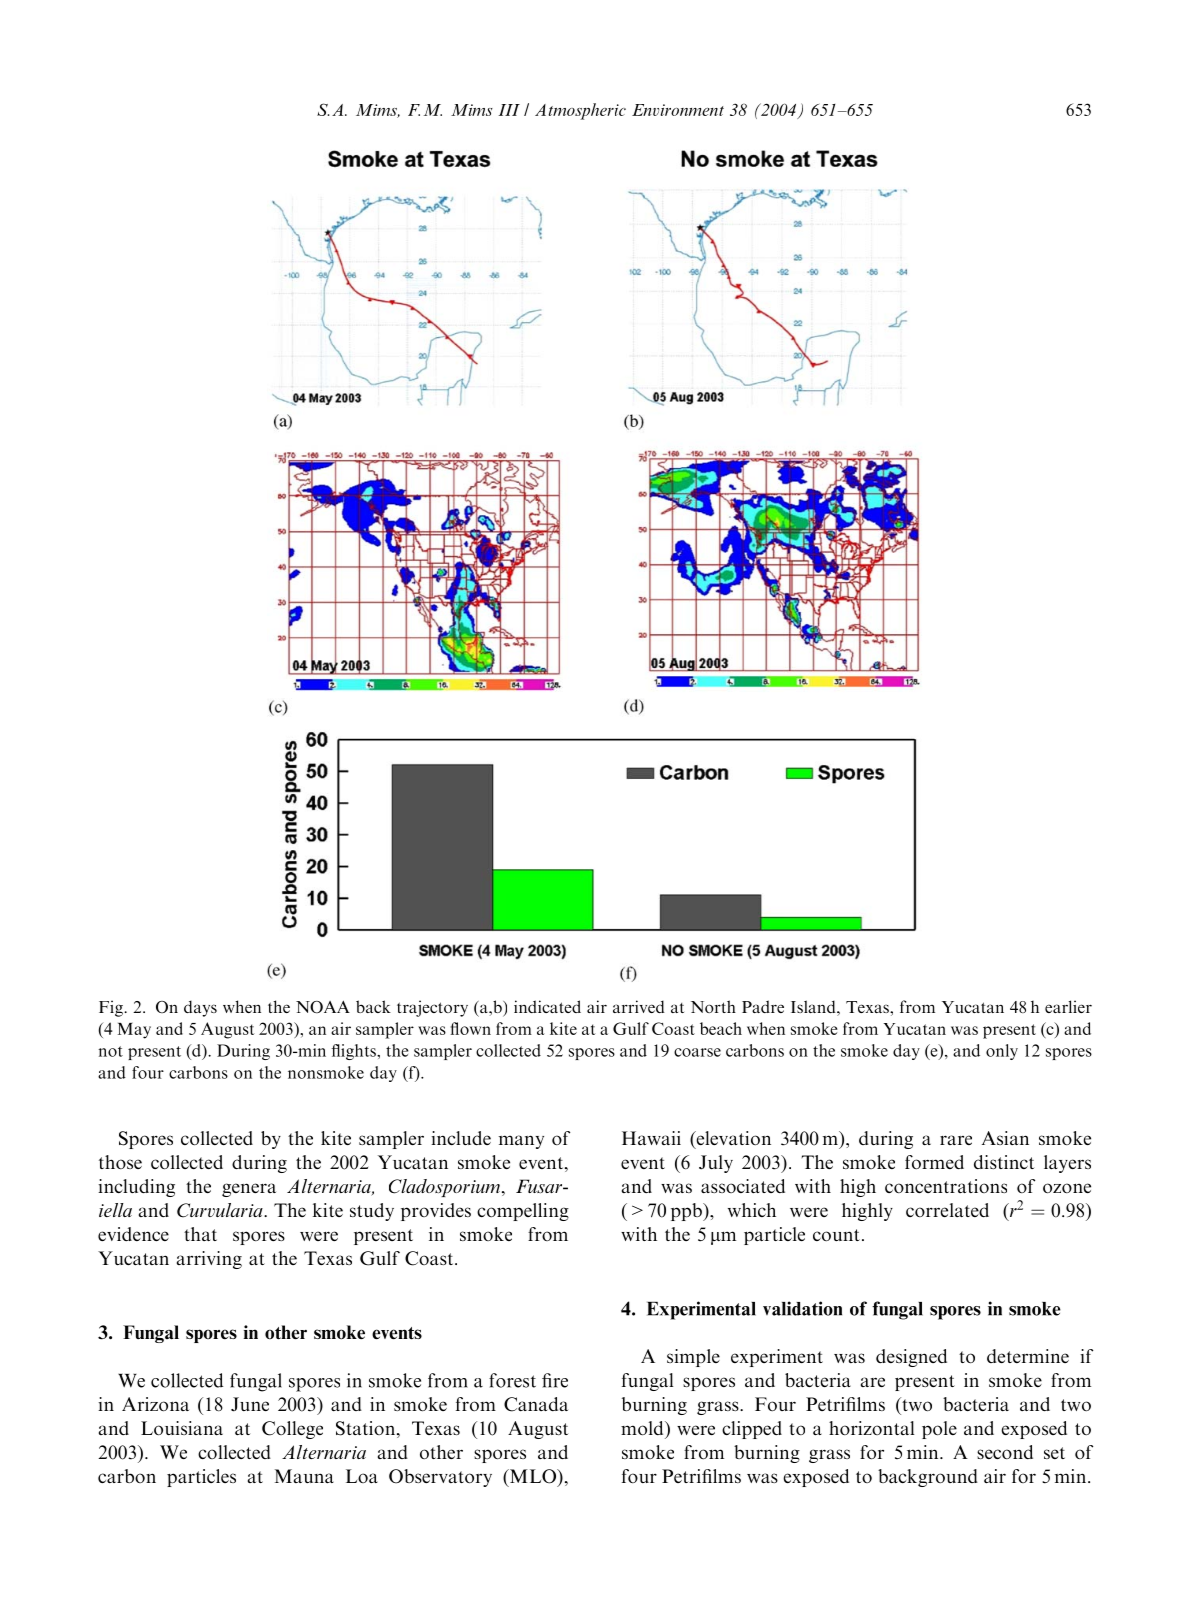 This screenshot has height=1624, width=1190. Describe the element at coordinates (580, 111) in the screenshot. I see `Atmospheric` at that location.
